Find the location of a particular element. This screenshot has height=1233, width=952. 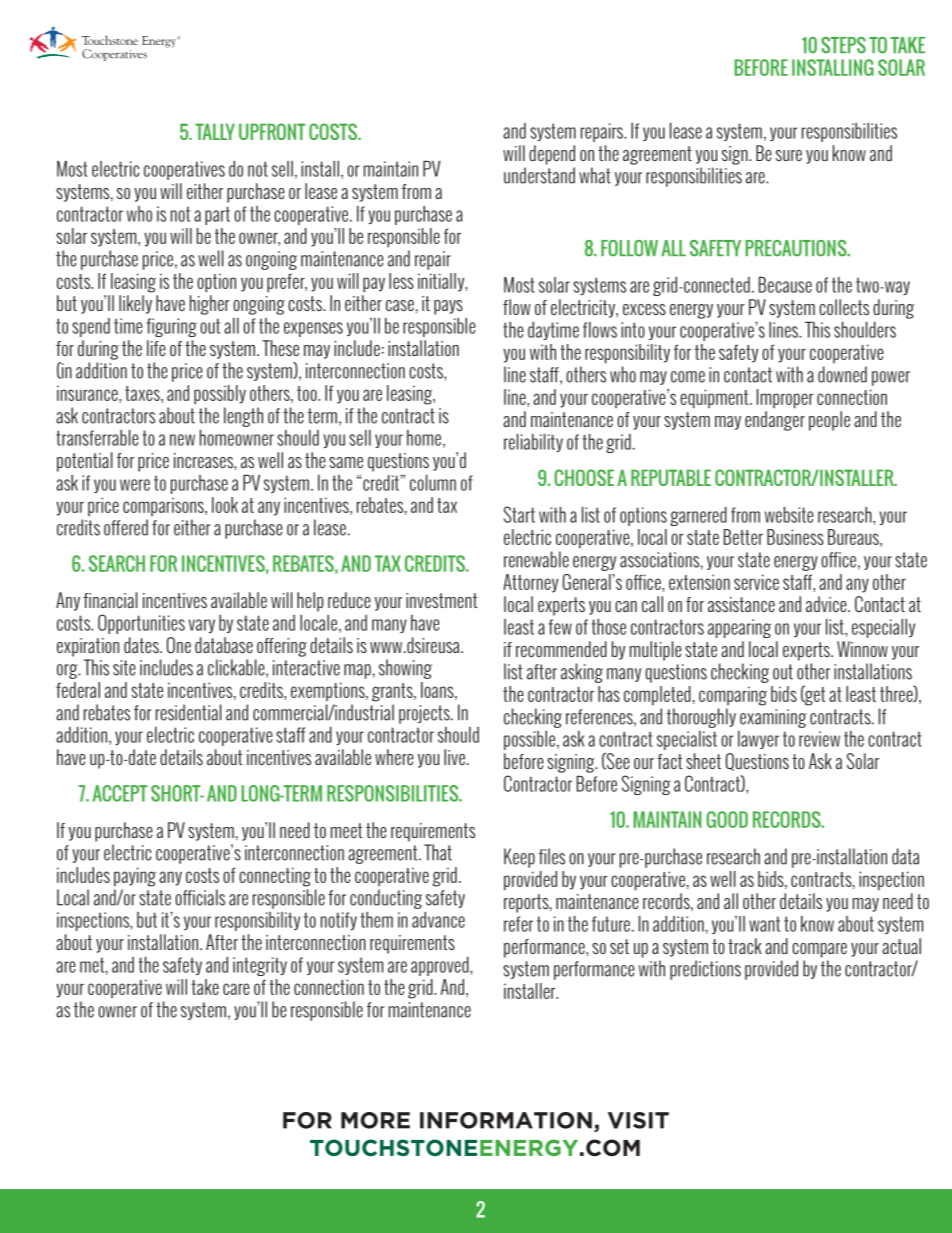

TALLY is located at coordinates (215, 131).
